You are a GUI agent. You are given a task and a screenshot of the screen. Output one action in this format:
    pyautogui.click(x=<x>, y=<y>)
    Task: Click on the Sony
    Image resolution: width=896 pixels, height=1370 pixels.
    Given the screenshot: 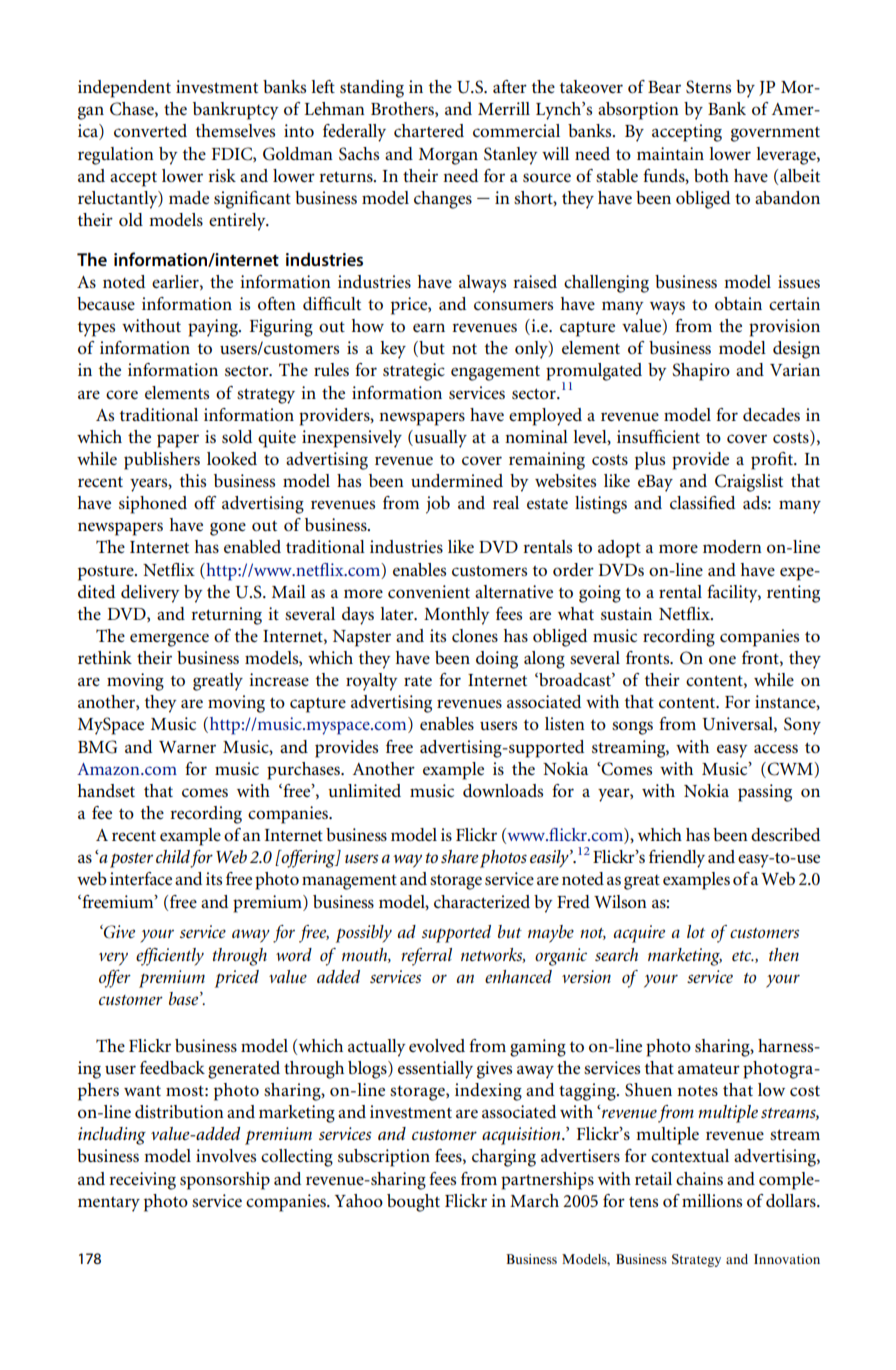 What is the action you would take?
    pyautogui.click(x=802, y=726)
